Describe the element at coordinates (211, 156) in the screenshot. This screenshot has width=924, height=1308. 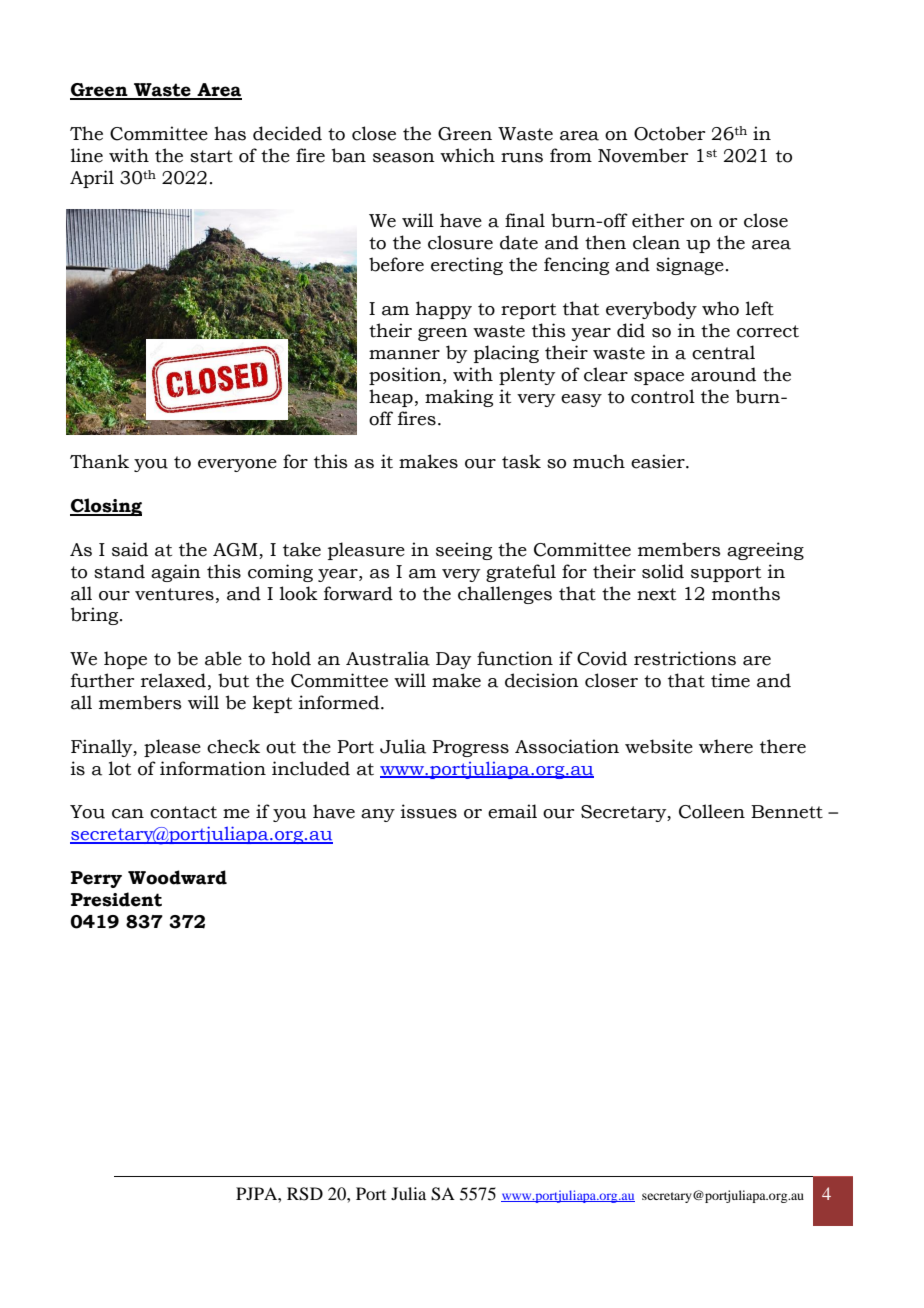
I see `start` at that location.
